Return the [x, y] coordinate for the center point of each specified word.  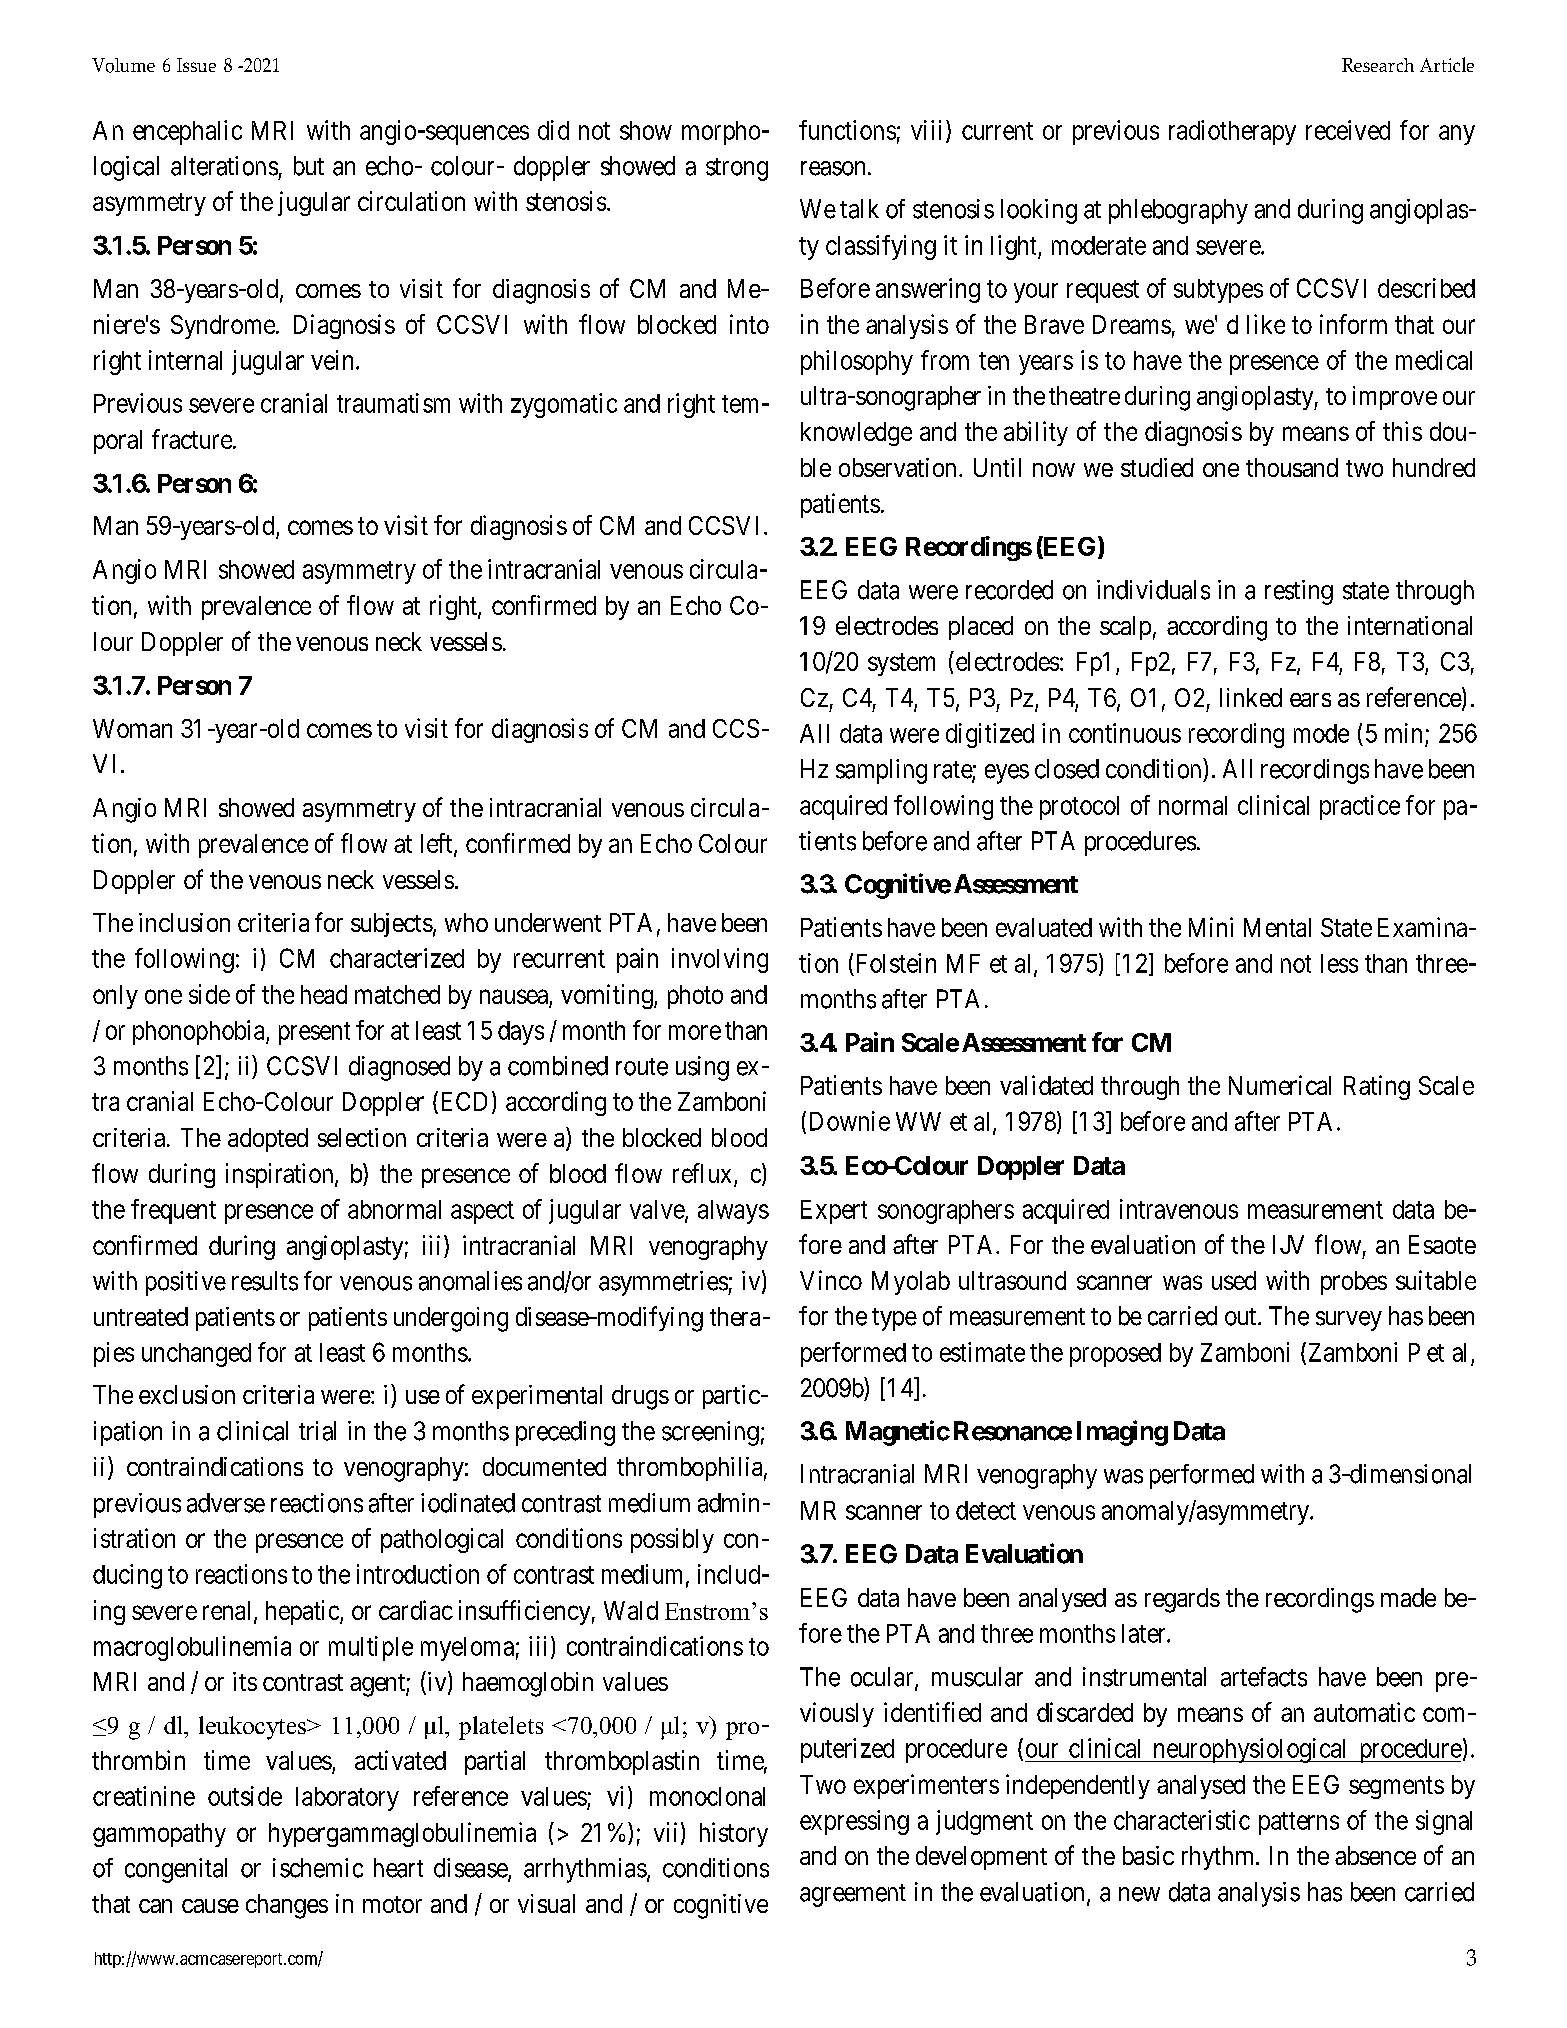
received [1348, 130]
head [324, 994]
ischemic [318, 1868]
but [309, 166]
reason [833, 168]
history [734, 1834]
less [1339, 963]
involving [720, 960]
